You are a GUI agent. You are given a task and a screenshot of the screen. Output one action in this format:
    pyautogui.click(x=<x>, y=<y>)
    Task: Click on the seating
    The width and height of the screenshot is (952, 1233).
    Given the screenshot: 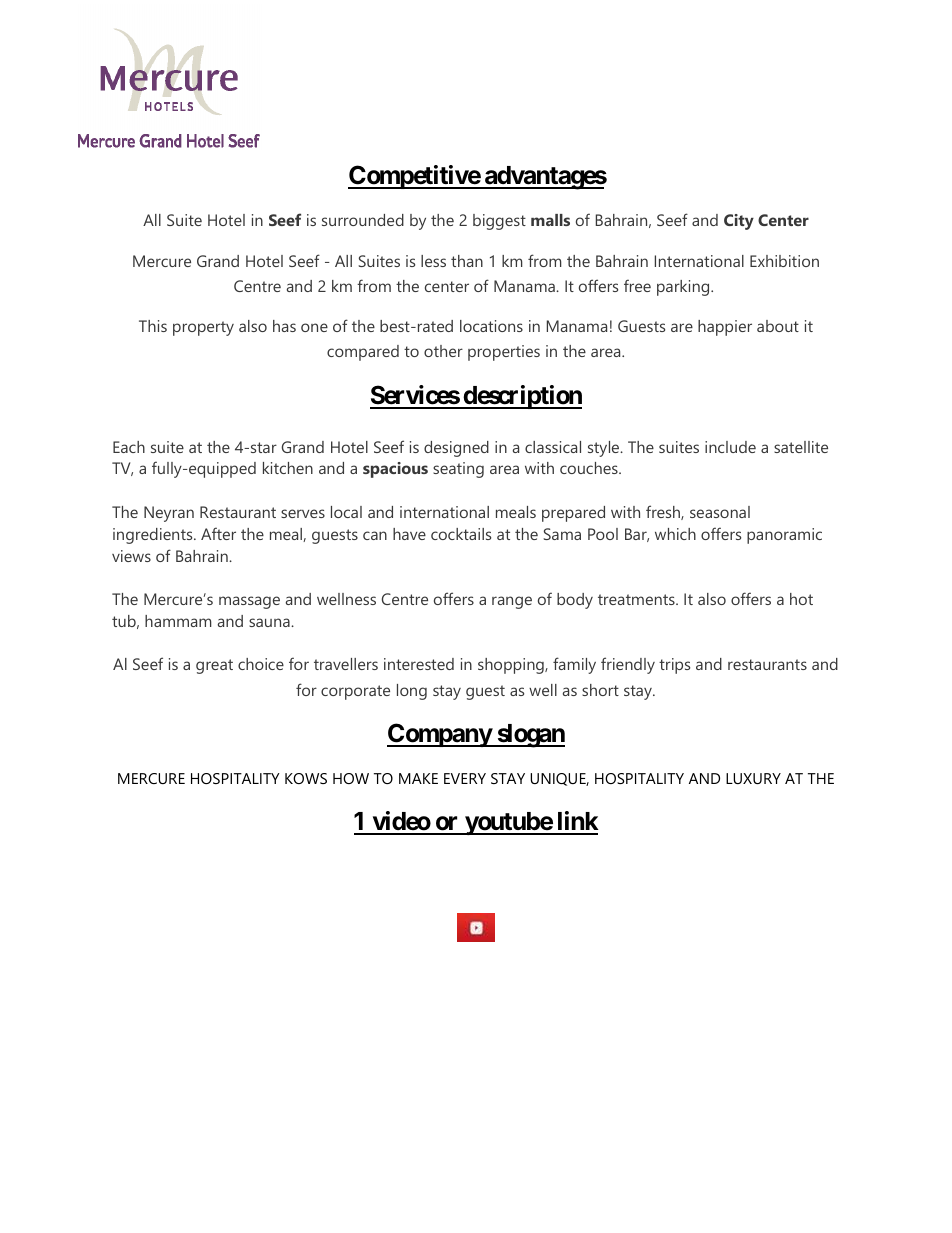 What is the action you would take?
    pyautogui.click(x=458, y=470)
